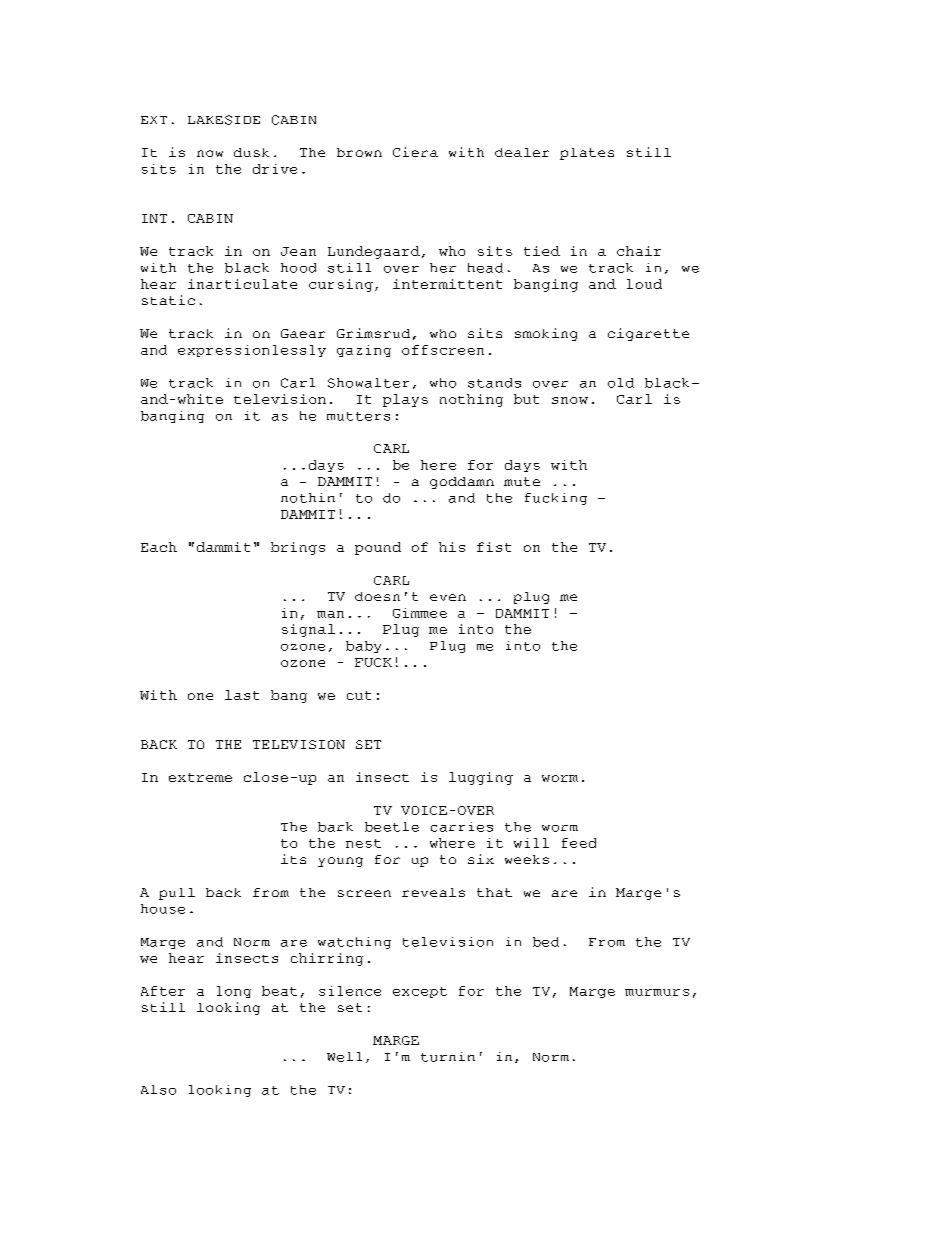 The height and width of the page is (1233, 952). Describe the element at coordinates (494, 547) in the page. I see `fist` at that location.
